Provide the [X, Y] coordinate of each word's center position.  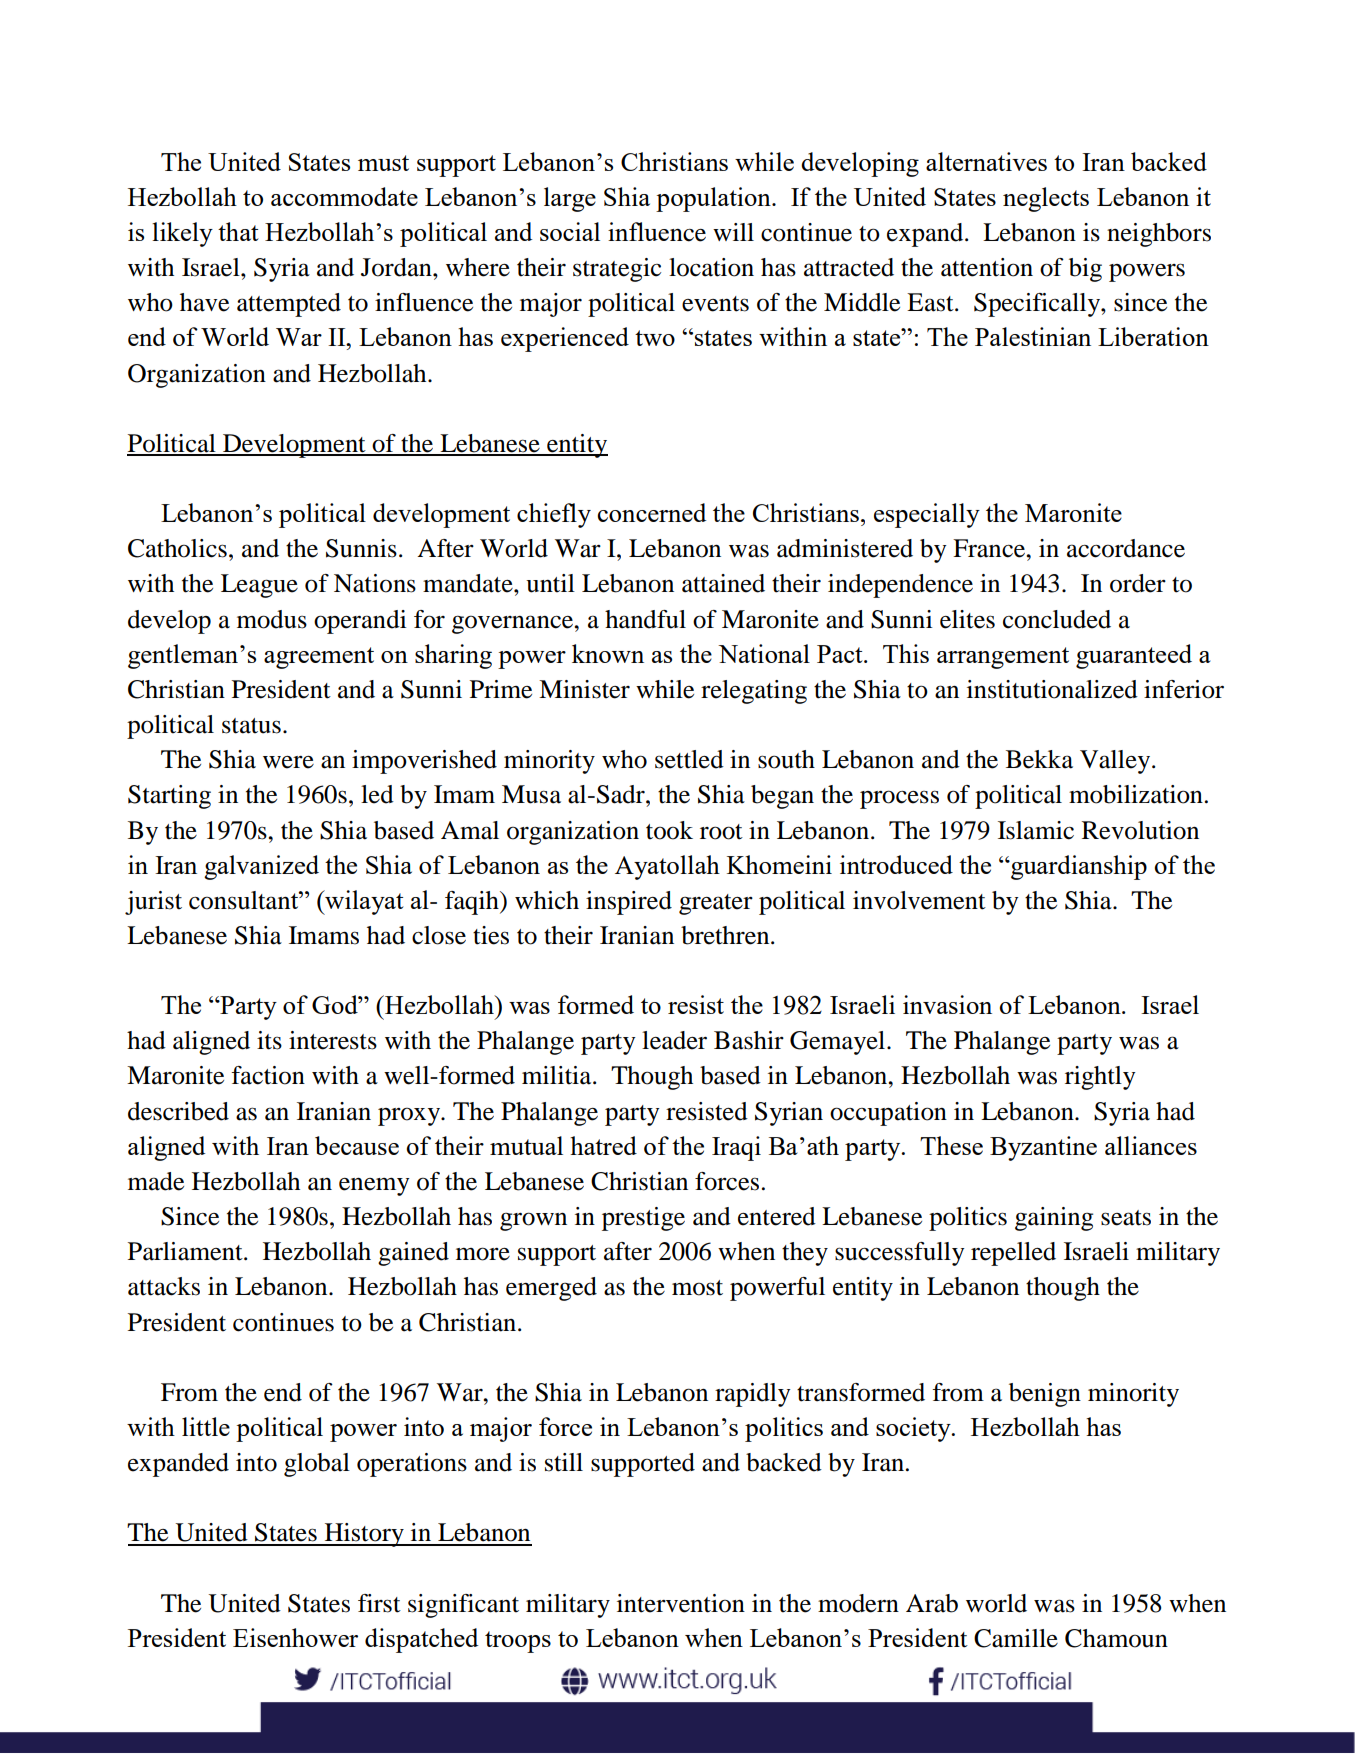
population [714, 199]
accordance [1126, 548]
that [238, 231]
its [269, 1040]
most [697, 1288]
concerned [652, 512]
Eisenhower [295, 1637]
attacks [164, 1286]
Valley [1116, 762]
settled [689, 759]
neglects [1046, 199]
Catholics [177, 548]
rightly [1100, 1078]
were [288, 762]
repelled [1013, 1254]
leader [674, 1040]
